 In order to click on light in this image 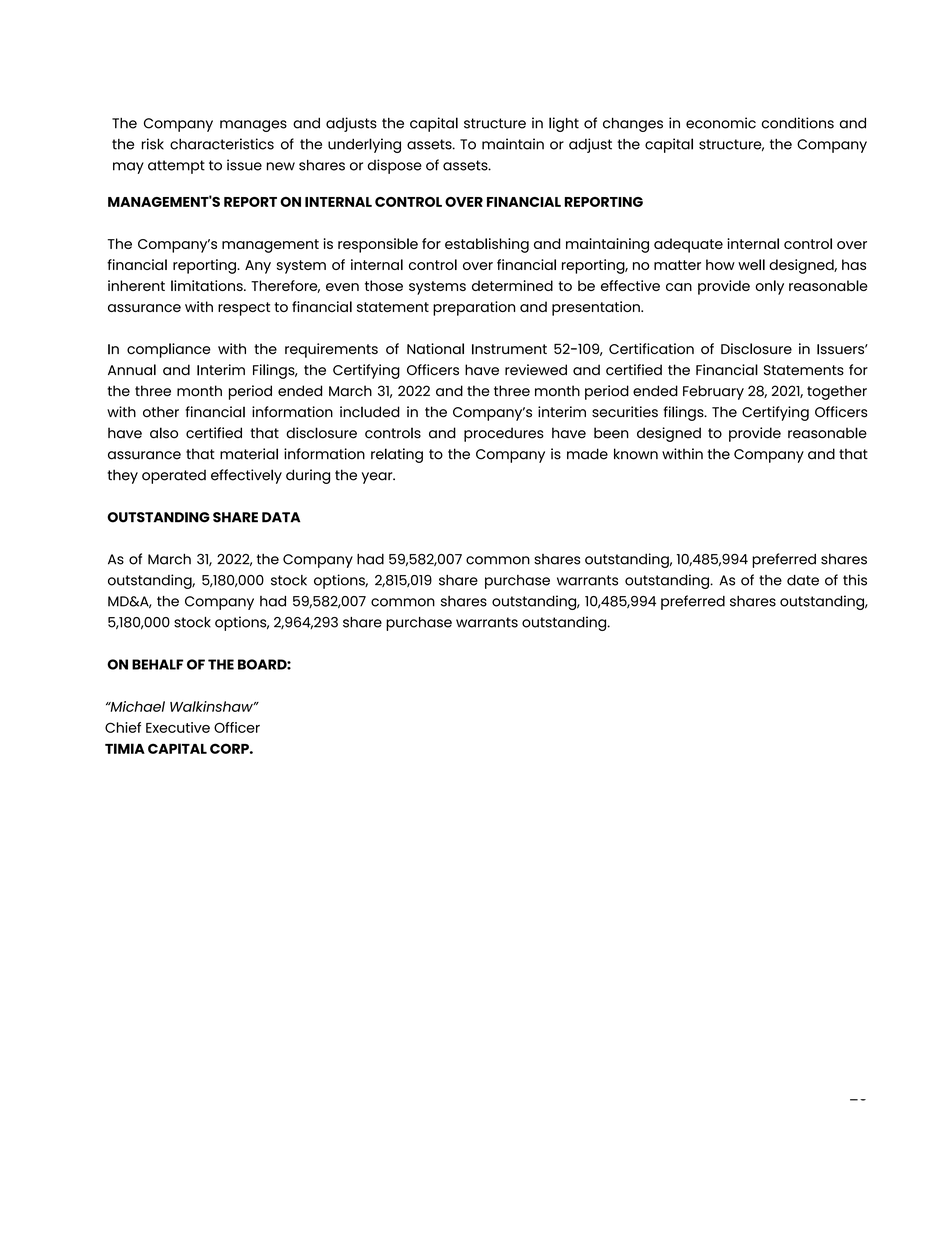, I will do `click(564, 124)`.
